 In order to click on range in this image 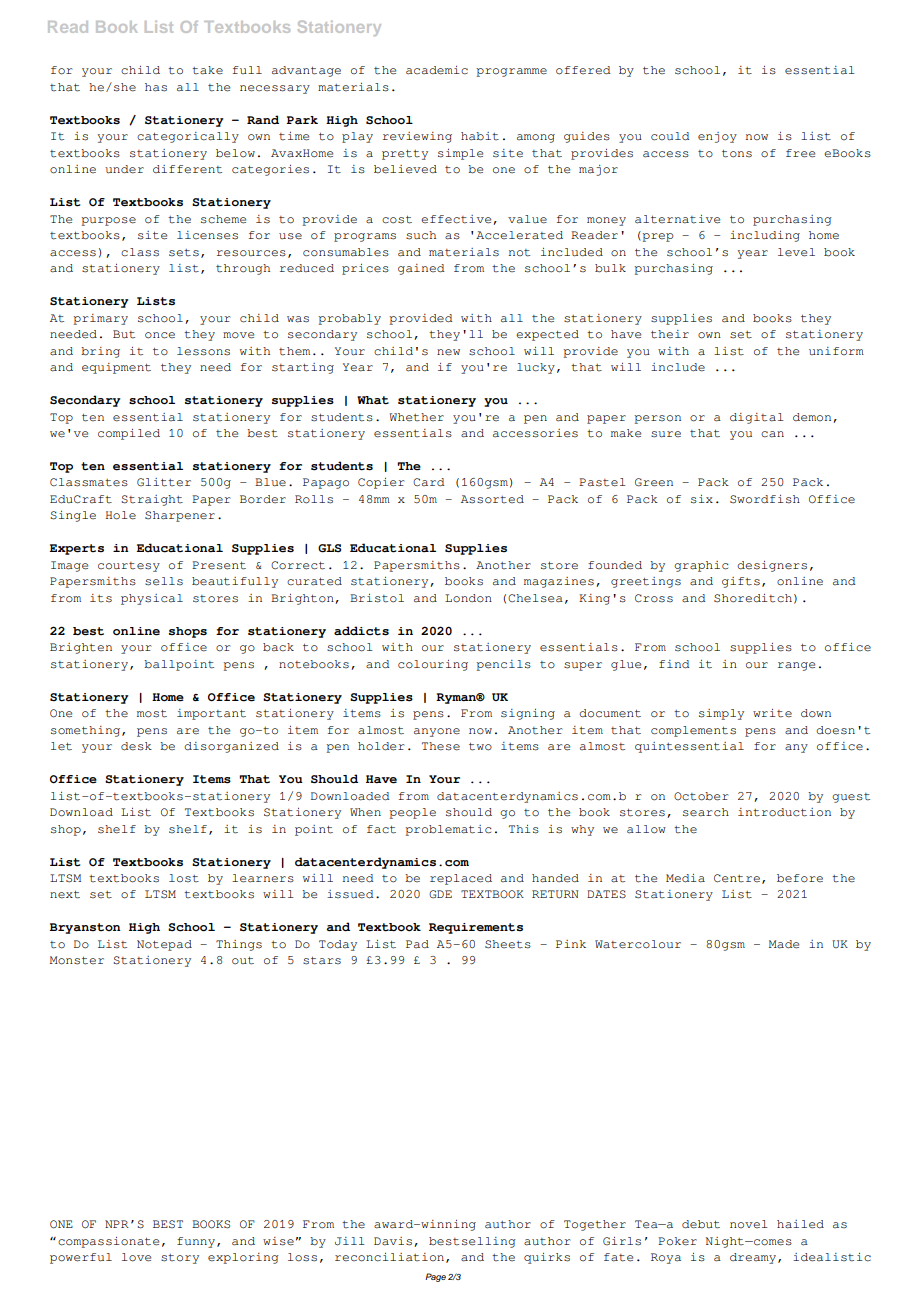, I will do `click(796, 666)`.
